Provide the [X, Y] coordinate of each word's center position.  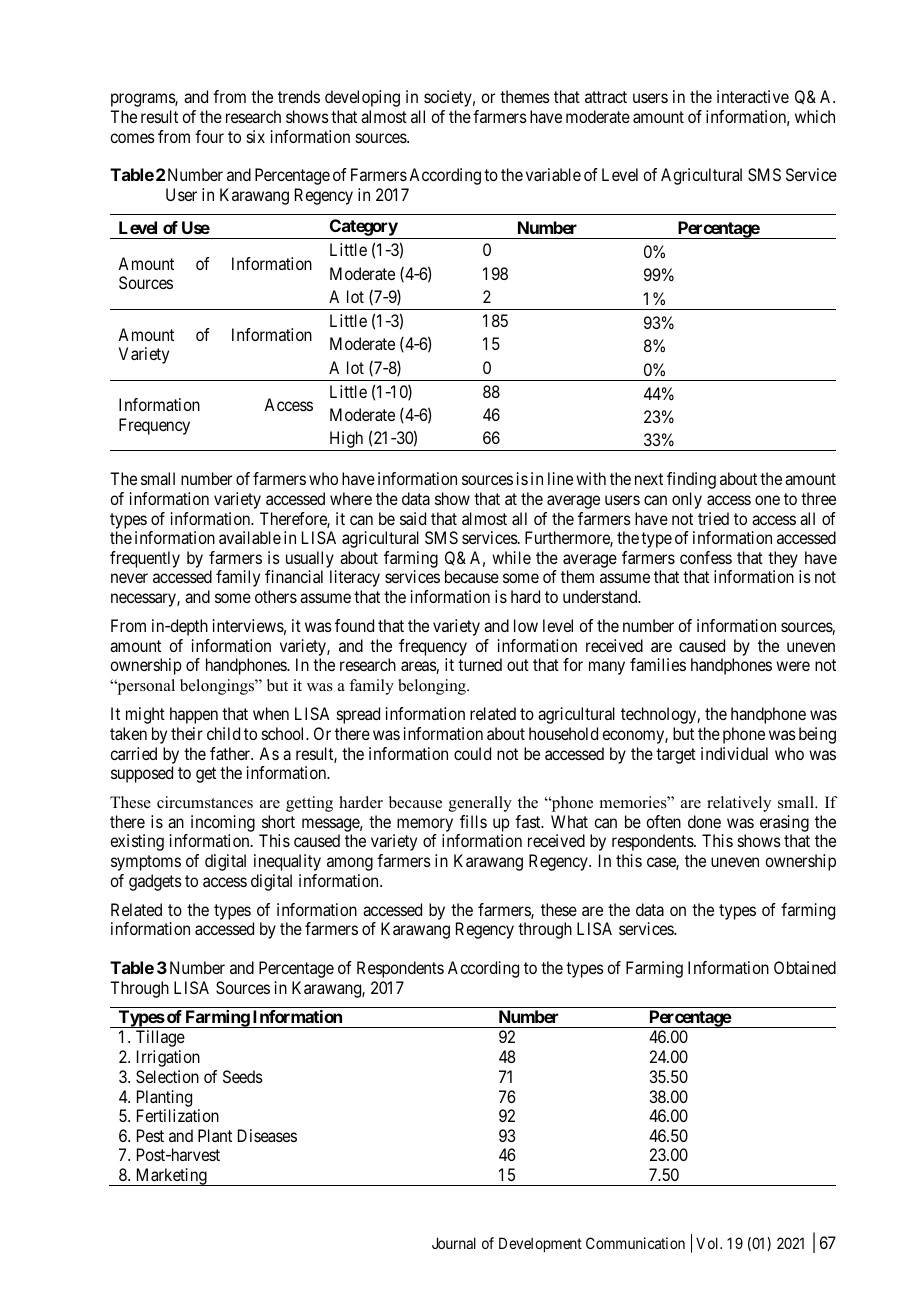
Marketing [171, 1177]
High [346, 441]
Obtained [805, 967]
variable [553, 174]
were [793, 666]
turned [480, 664]
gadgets [155, 882]
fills [473, 821]
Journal [454, 1243]
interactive [753, 96]
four [209, 136]
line [560, 478]
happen [194, 715]
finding [691, 480]
